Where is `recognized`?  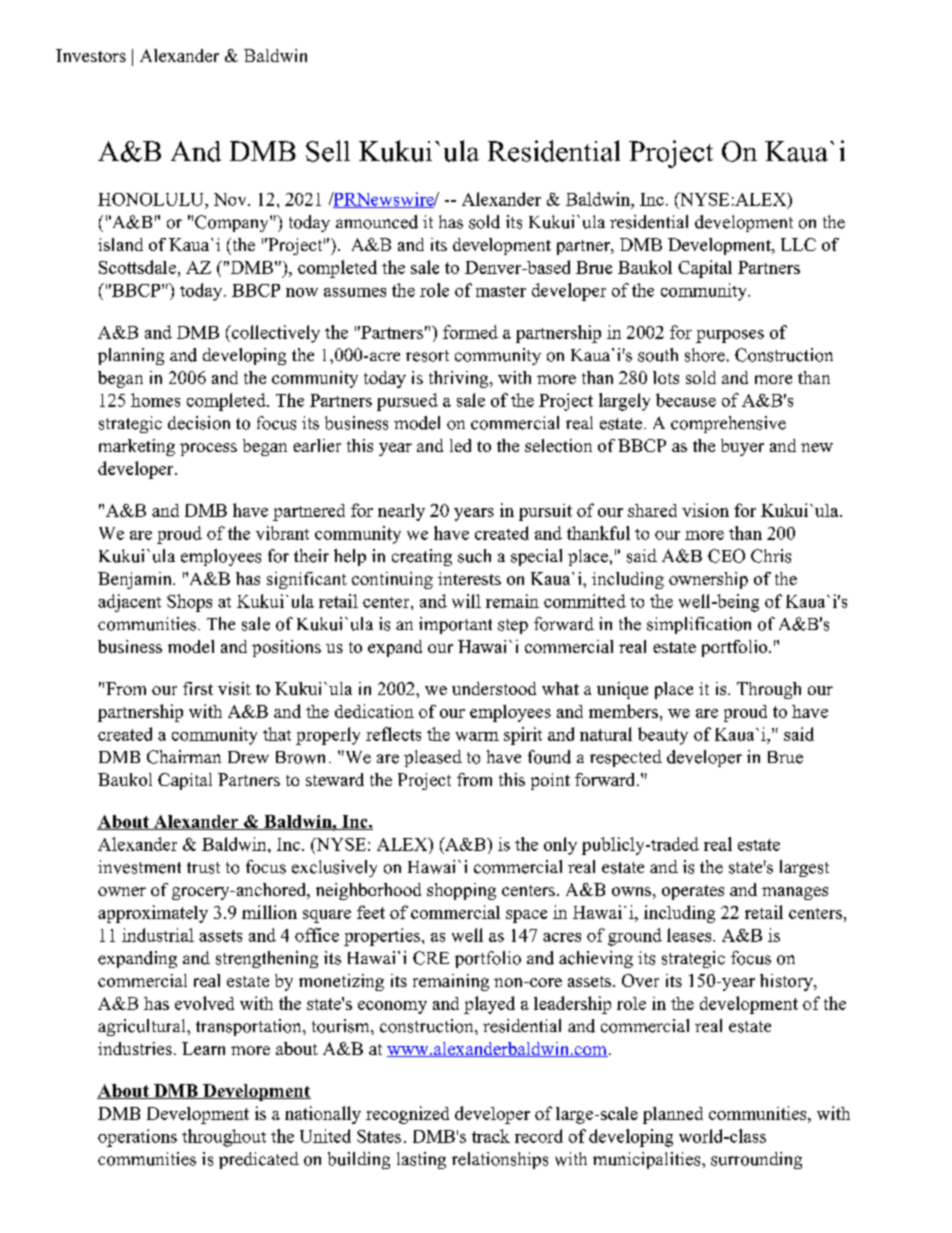
recognized is located at coordinates (407, 1115).
